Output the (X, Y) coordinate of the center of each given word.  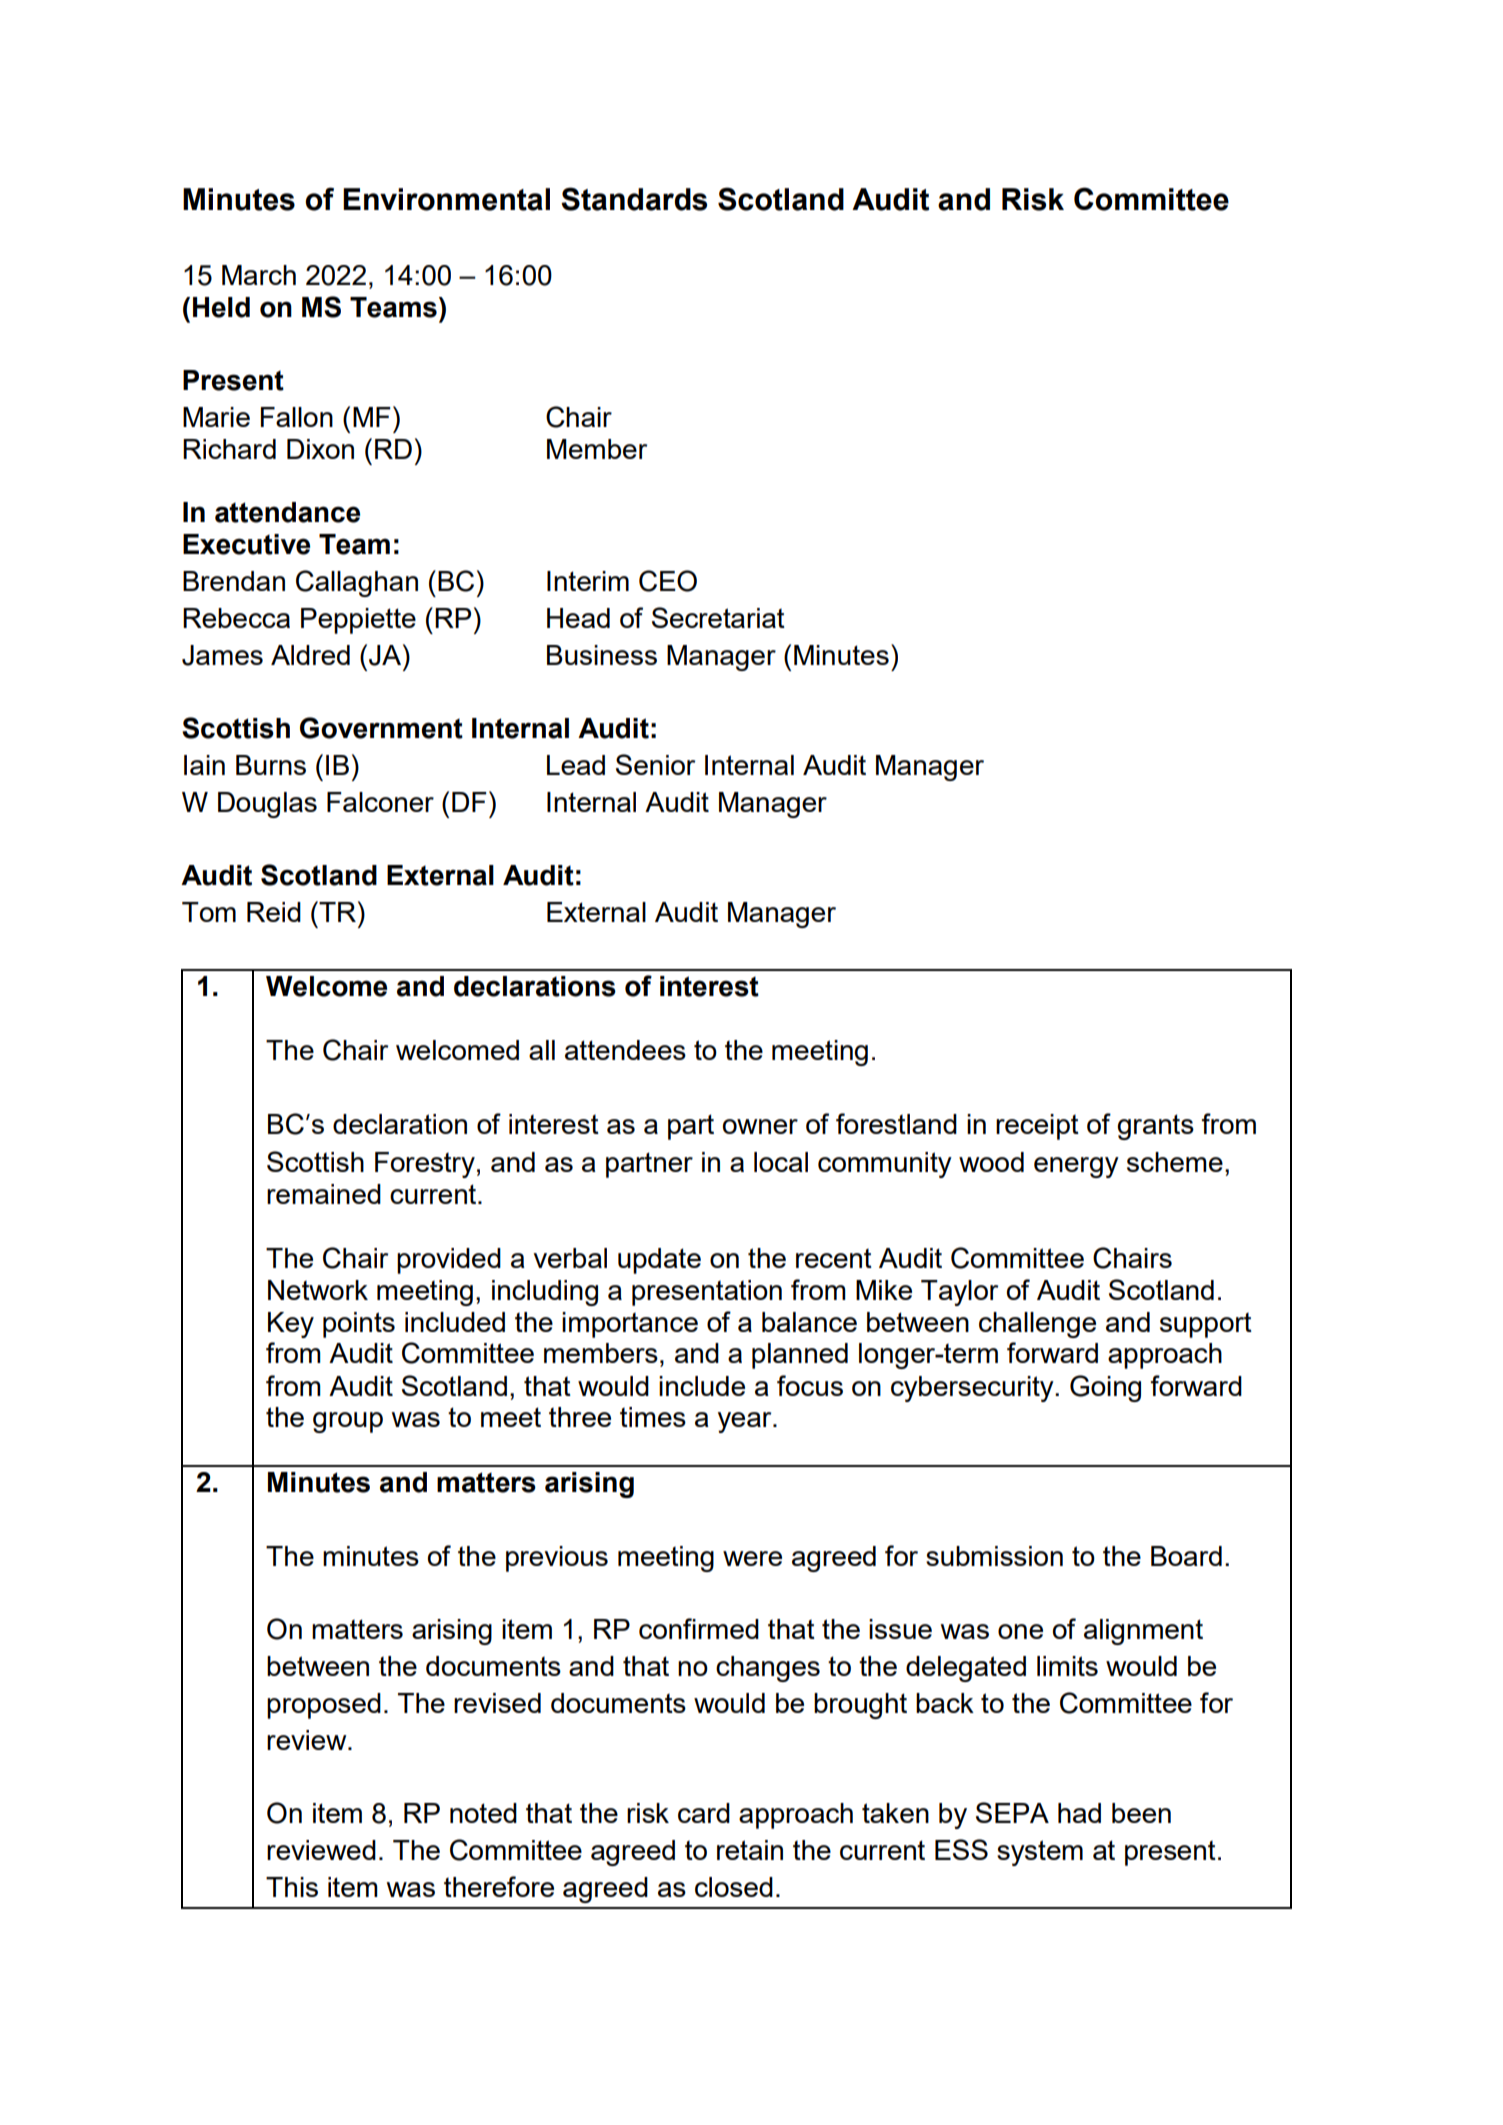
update (659, 1261)
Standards (634, 199)
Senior (655, 764)
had (1079, 1813)
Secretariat (718, 617)
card (704, 1813)
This (292, 1887)
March (259, 275)
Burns (271, 765)
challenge (1037, 1325)
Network (318, 1290)
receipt (1037, 1127)
